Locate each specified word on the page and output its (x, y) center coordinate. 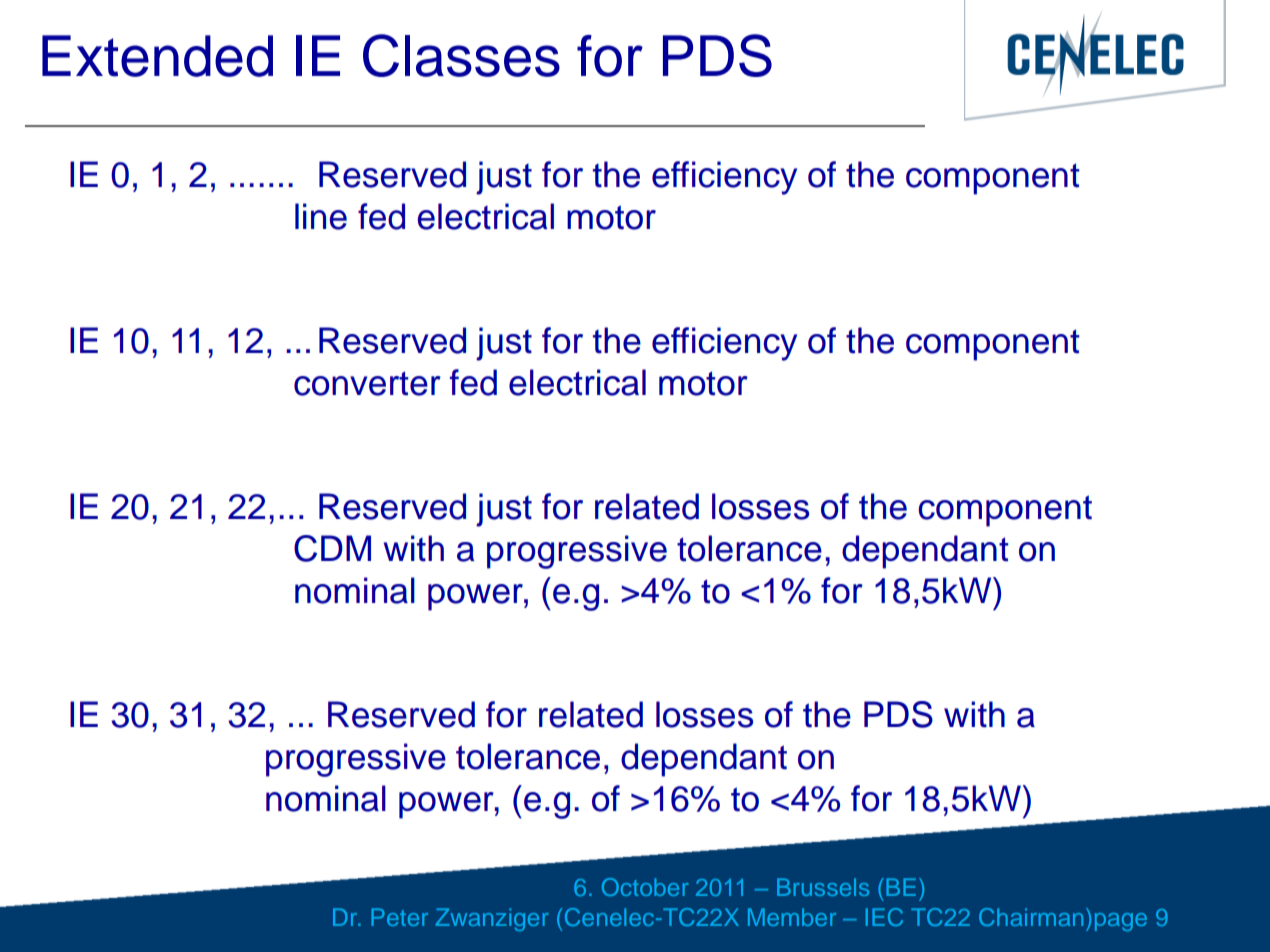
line (321, 216)
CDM (332, 548)
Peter (399, 917)
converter (367, 383)
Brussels (823, 887)
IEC (884, 917)
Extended (157, 56)
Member (792, 917)
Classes (461, 55)
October (645, 887)
